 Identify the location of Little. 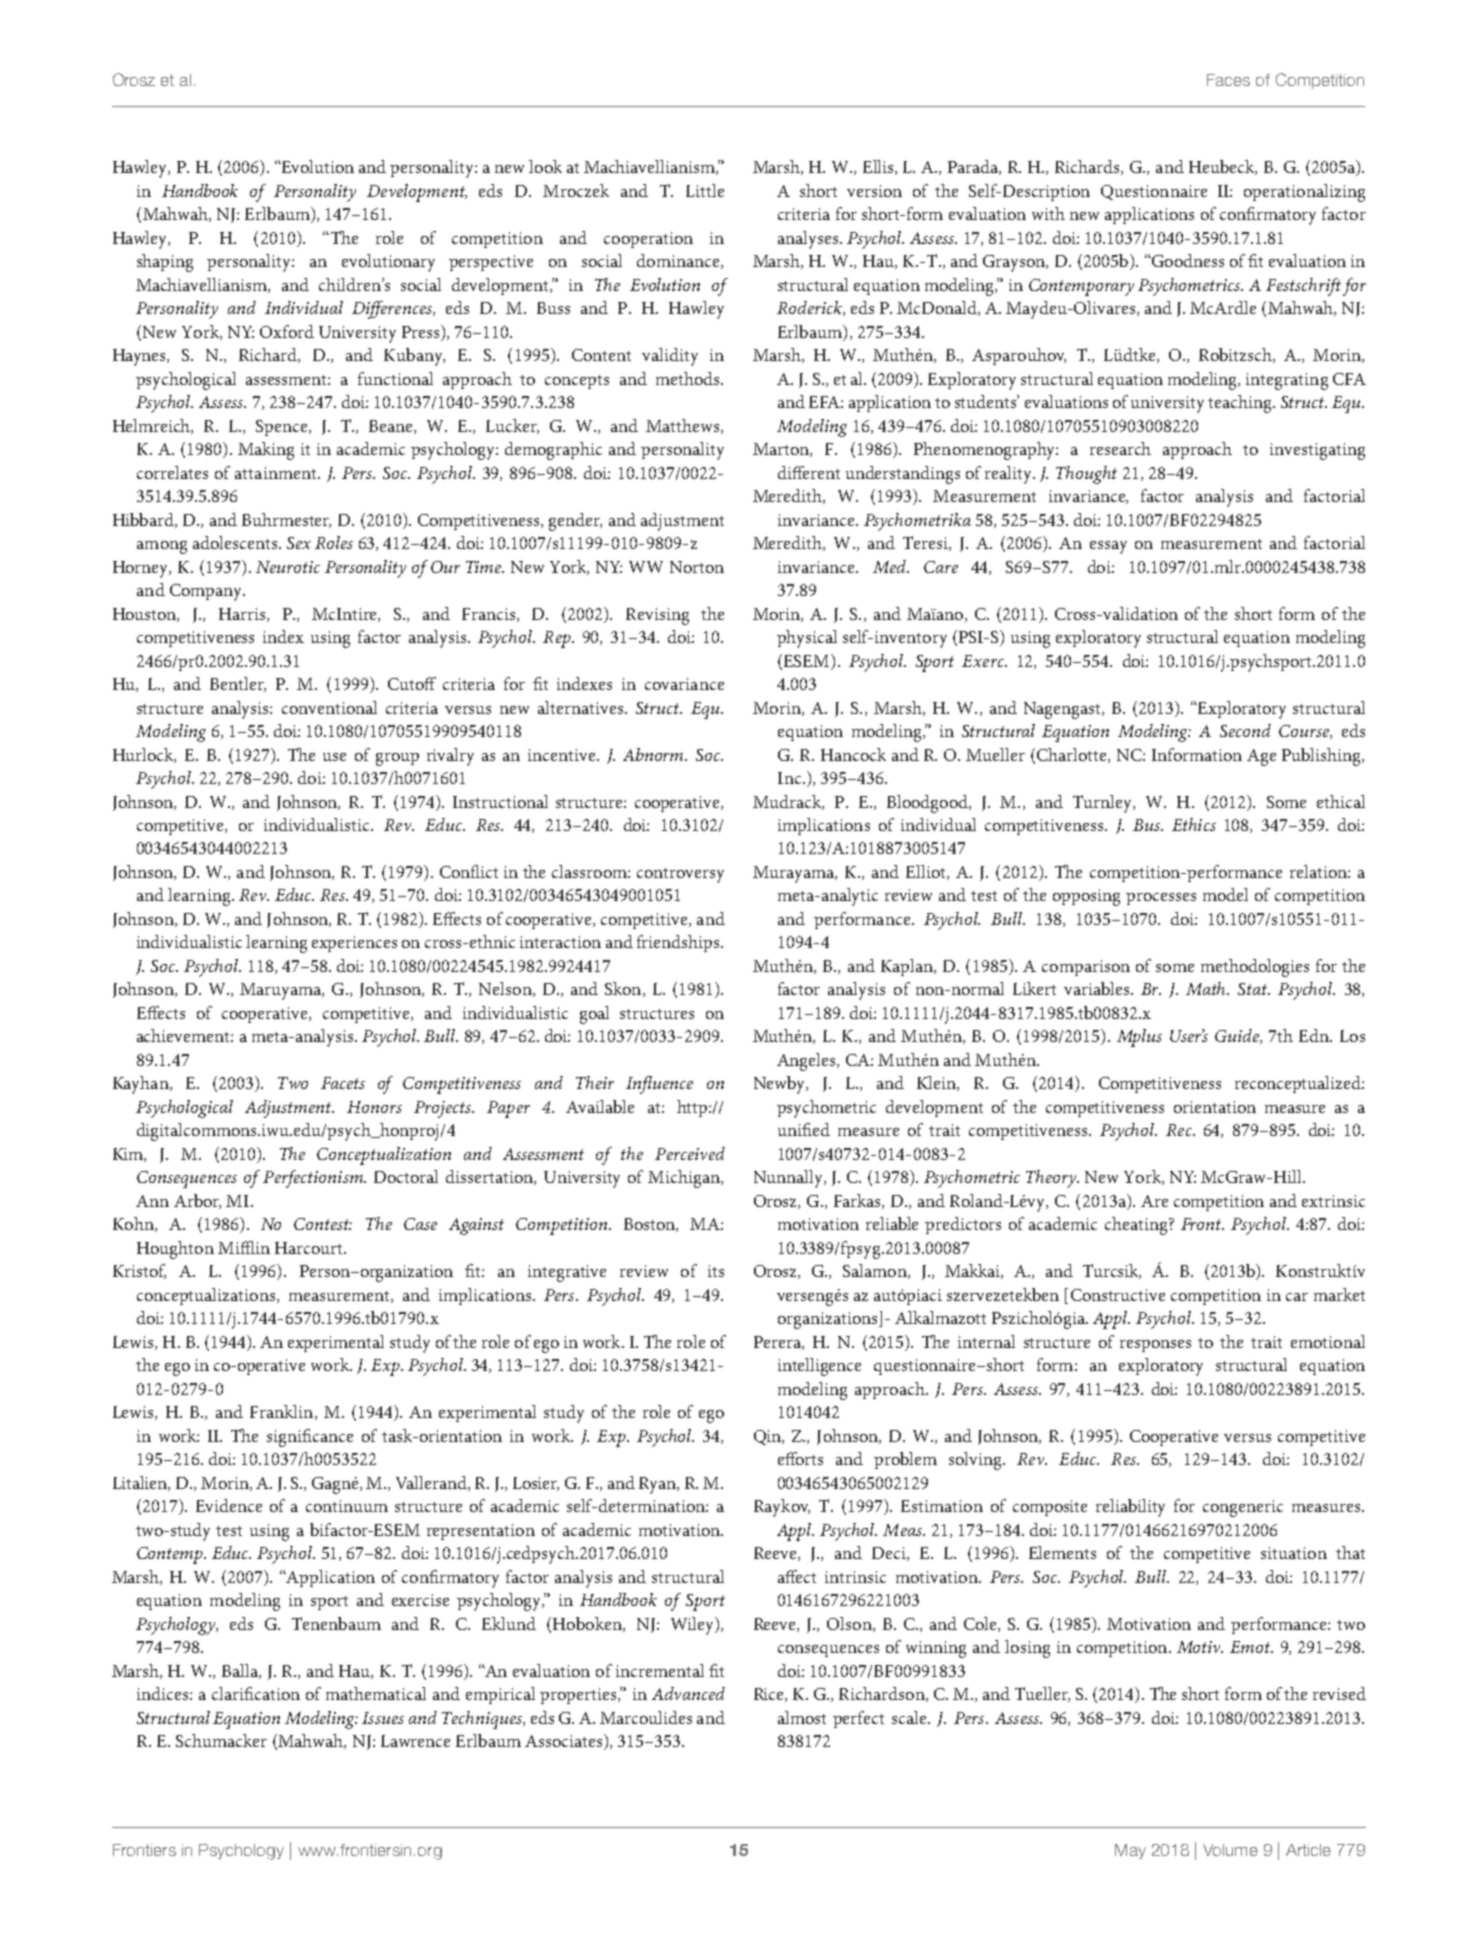
(705, 190).
